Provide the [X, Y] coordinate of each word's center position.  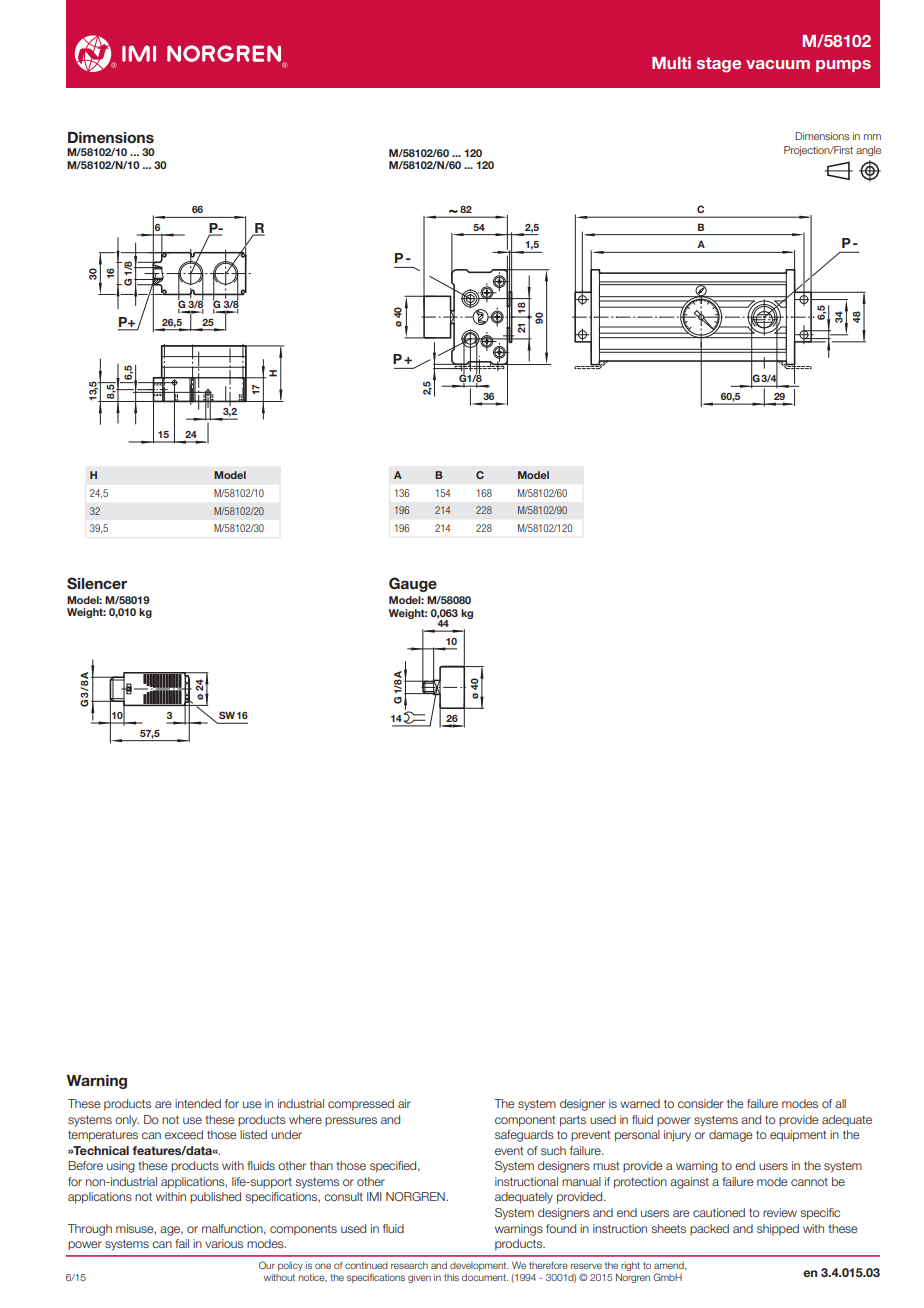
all [840, 1103]
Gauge [413, 584]
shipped [778, 1230]
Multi [671, 63]
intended [198, 1103]
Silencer [97, 583]
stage [719, 65]
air [404, 1103]
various [224, 1243]
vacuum [778, 64]
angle [868, 151]
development [479, 1266]
